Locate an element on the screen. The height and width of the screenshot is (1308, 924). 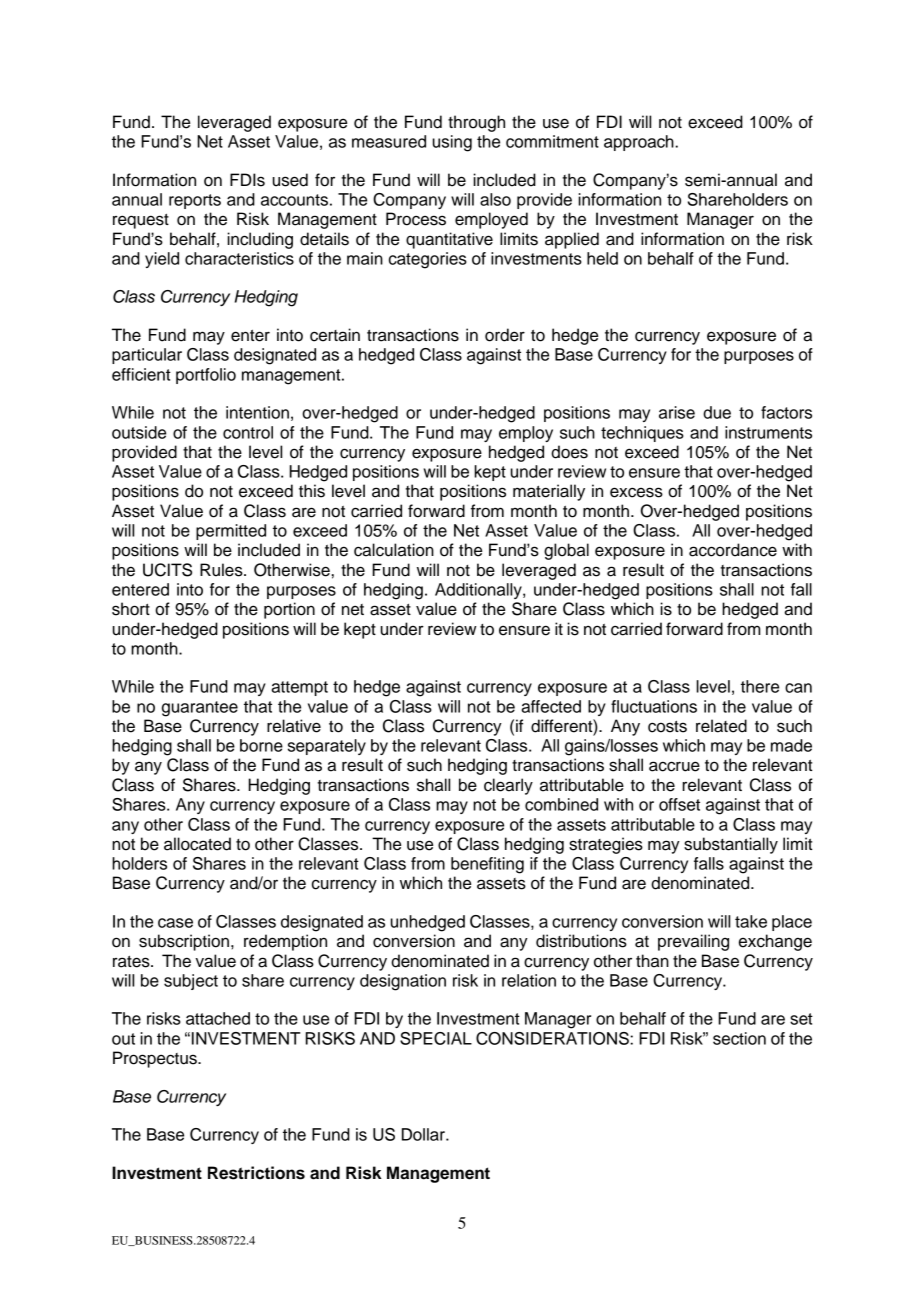
Rules is located at coordinates (222, 570).
